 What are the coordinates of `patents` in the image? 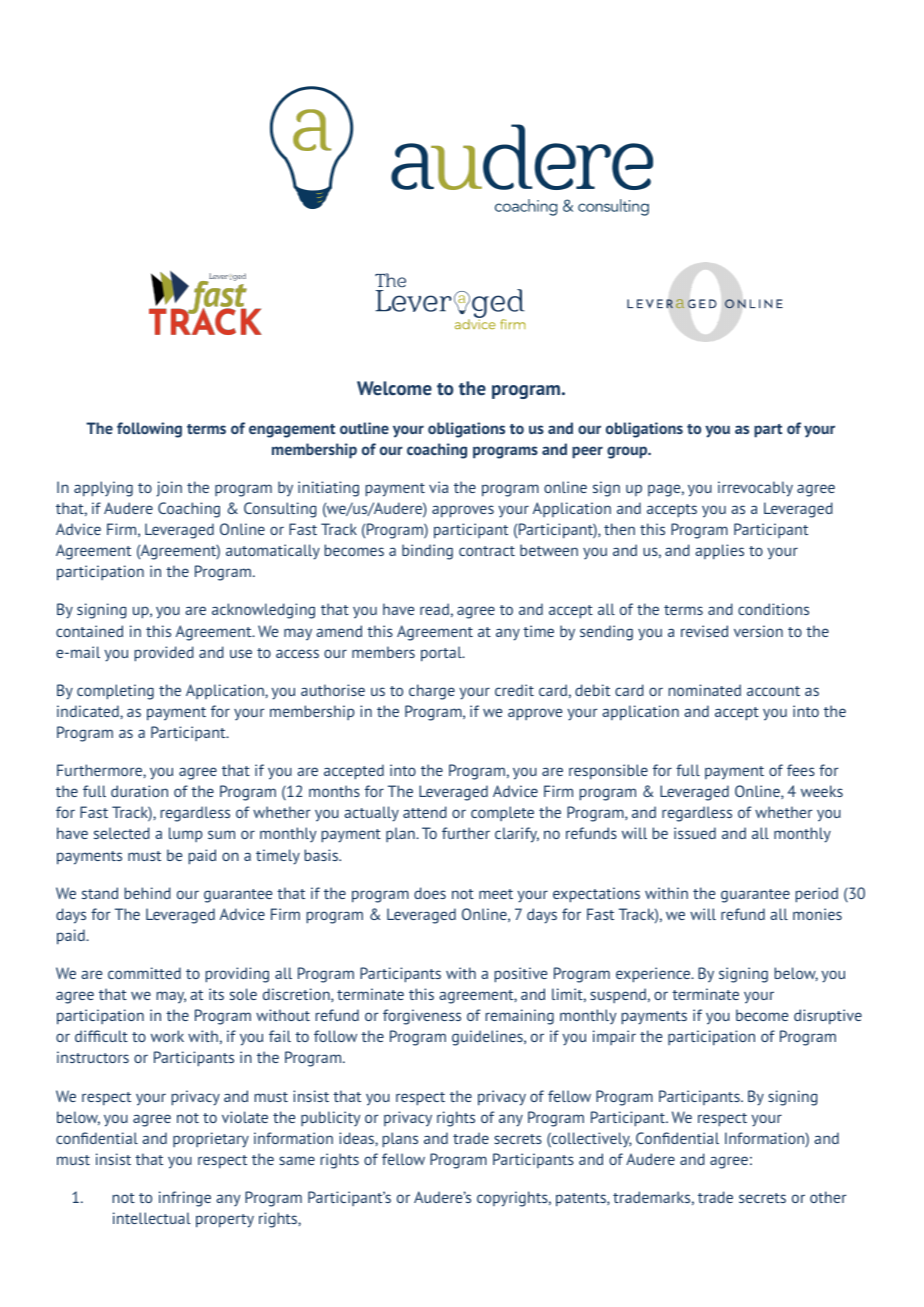 It's located at (582, 1200).
